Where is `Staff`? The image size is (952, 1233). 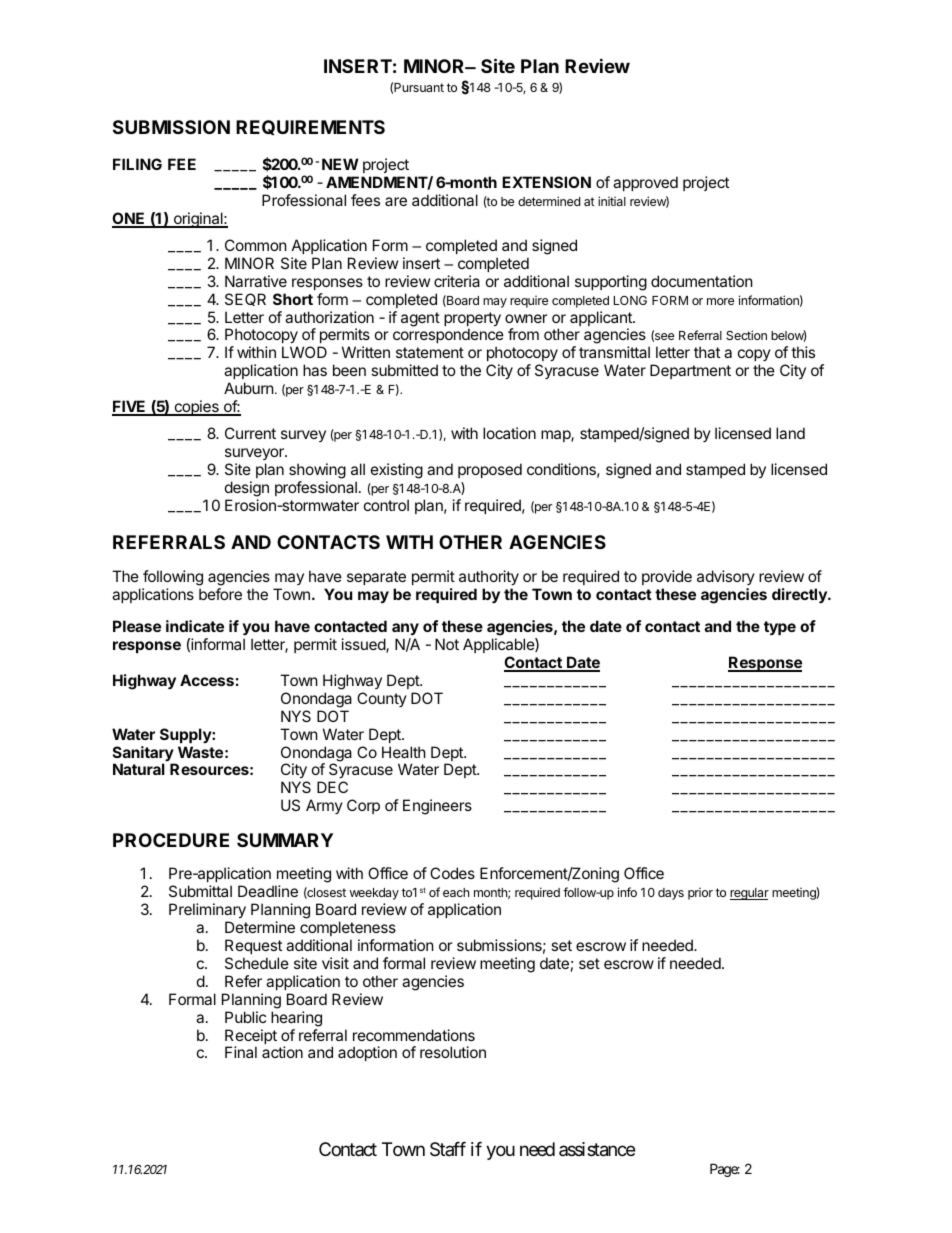
Staff is located at coordinates (448, 1149).
